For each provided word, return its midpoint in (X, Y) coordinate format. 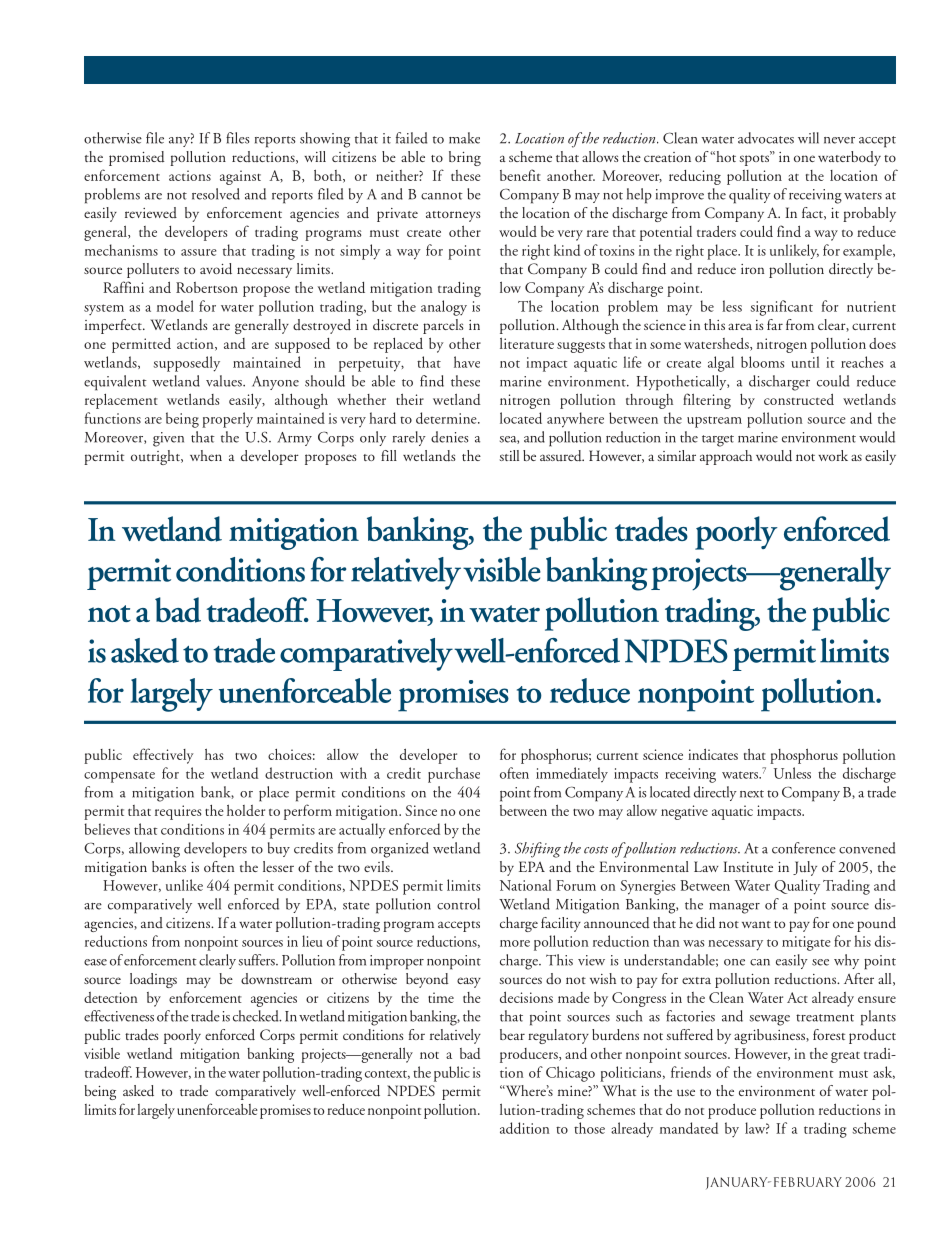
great (845, 1057)
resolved (216, 194)
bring (465, 158)
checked (257, 1016)
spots (755, 159)
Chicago (570, 1074)
